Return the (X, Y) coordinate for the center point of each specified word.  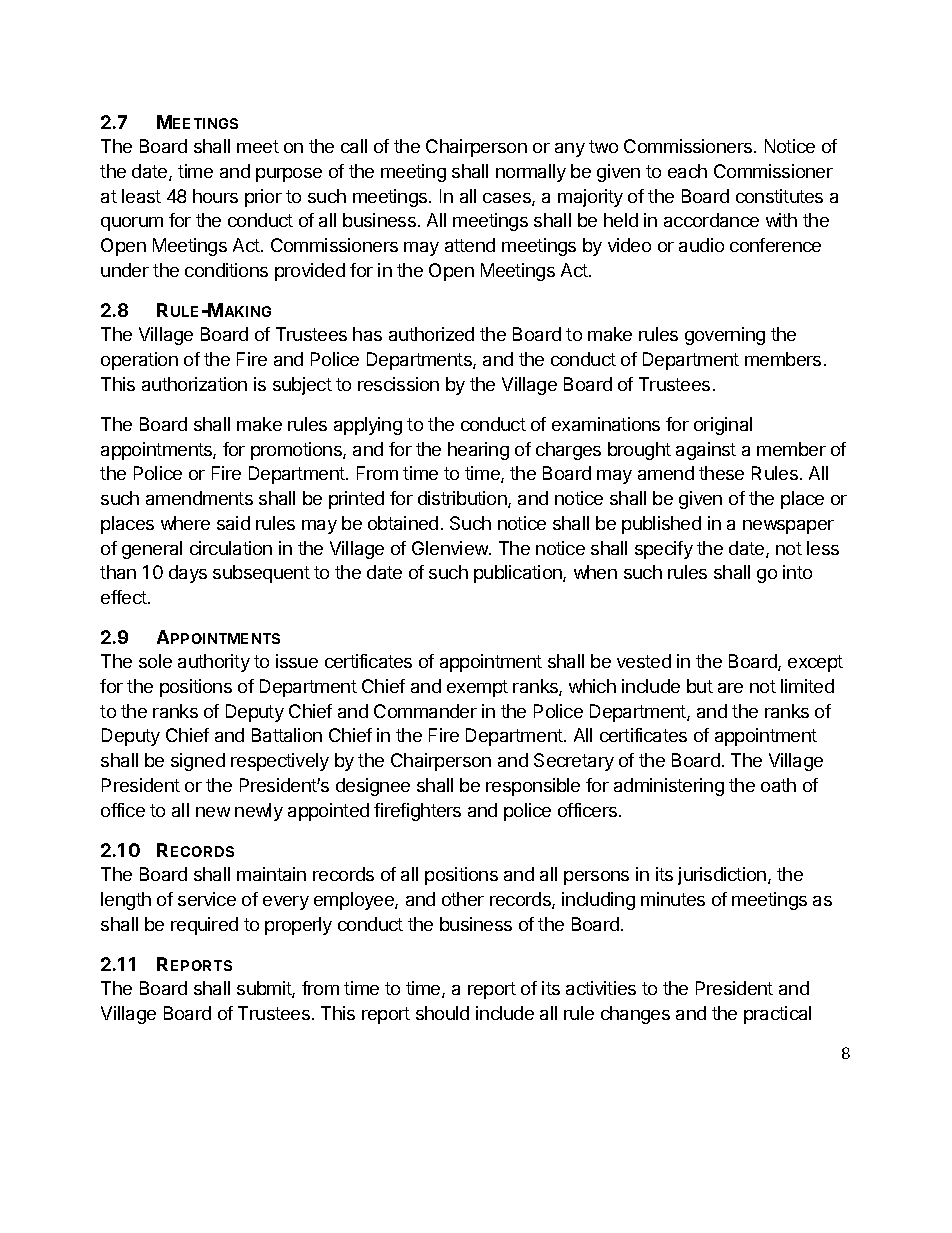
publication (519, 574)
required (204, 926)
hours (215, 196)
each (687, 171)
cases (508, 199)
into (797, 572)
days (188, 574)
